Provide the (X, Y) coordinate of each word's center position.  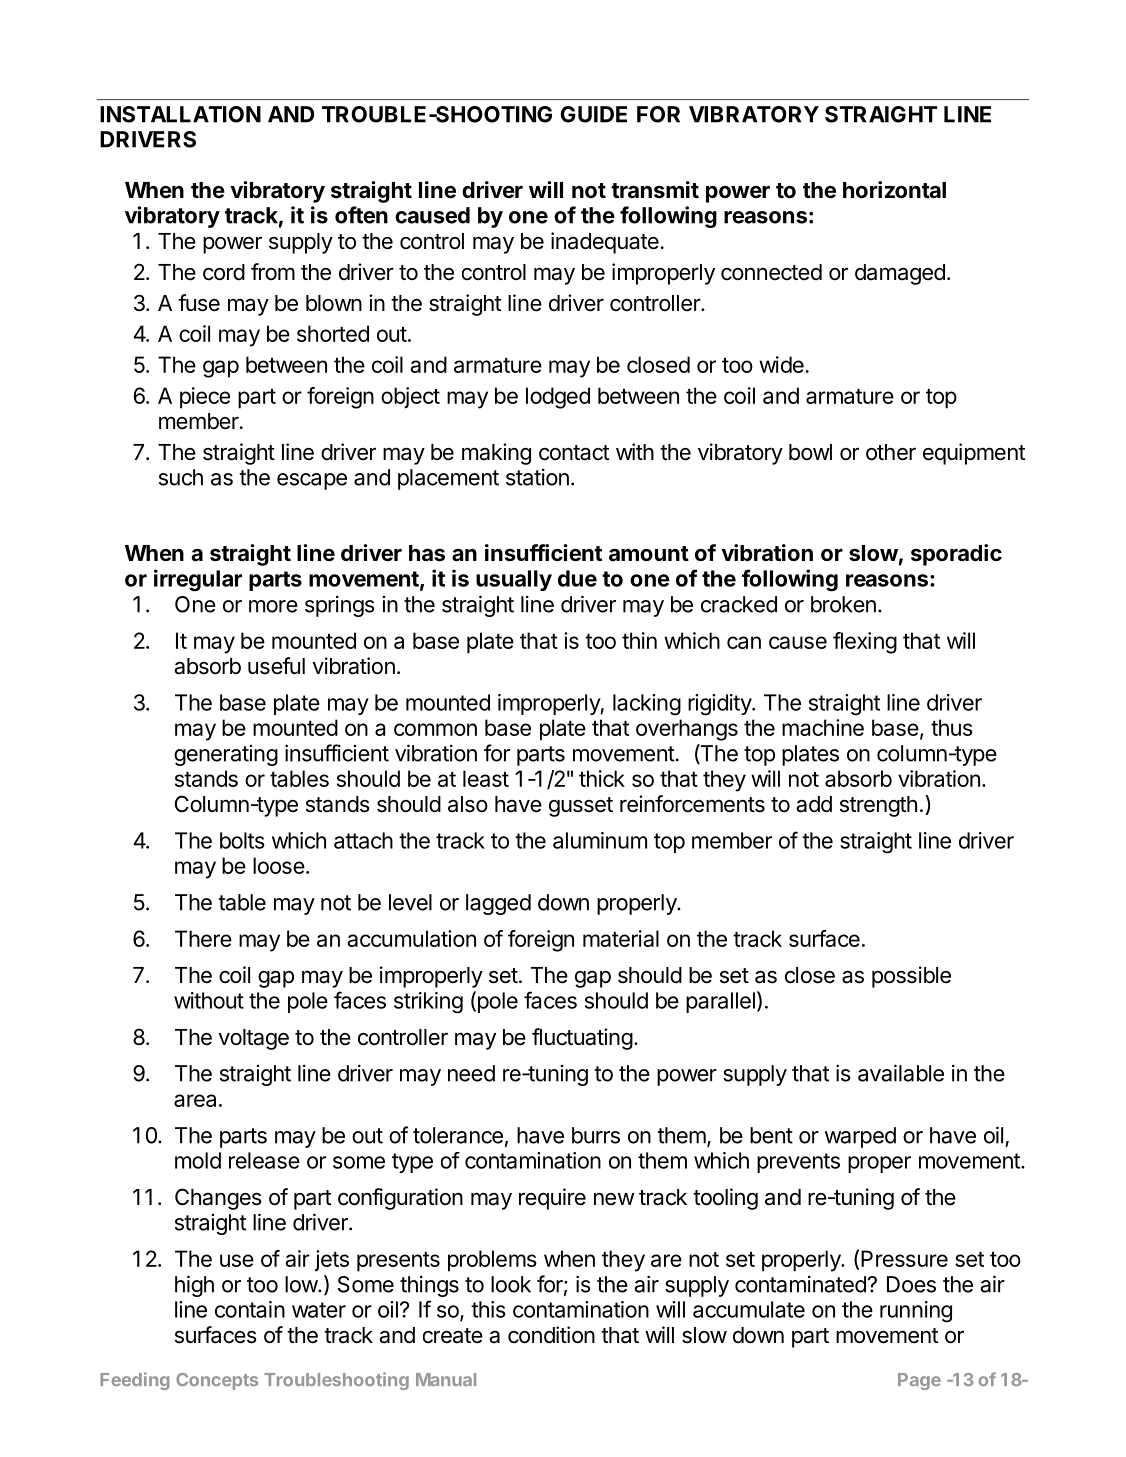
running (916, 1312)
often (361, 215)
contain (250, 1309)
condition (551, 1335)
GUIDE (593, 114)
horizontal (894, 189)
